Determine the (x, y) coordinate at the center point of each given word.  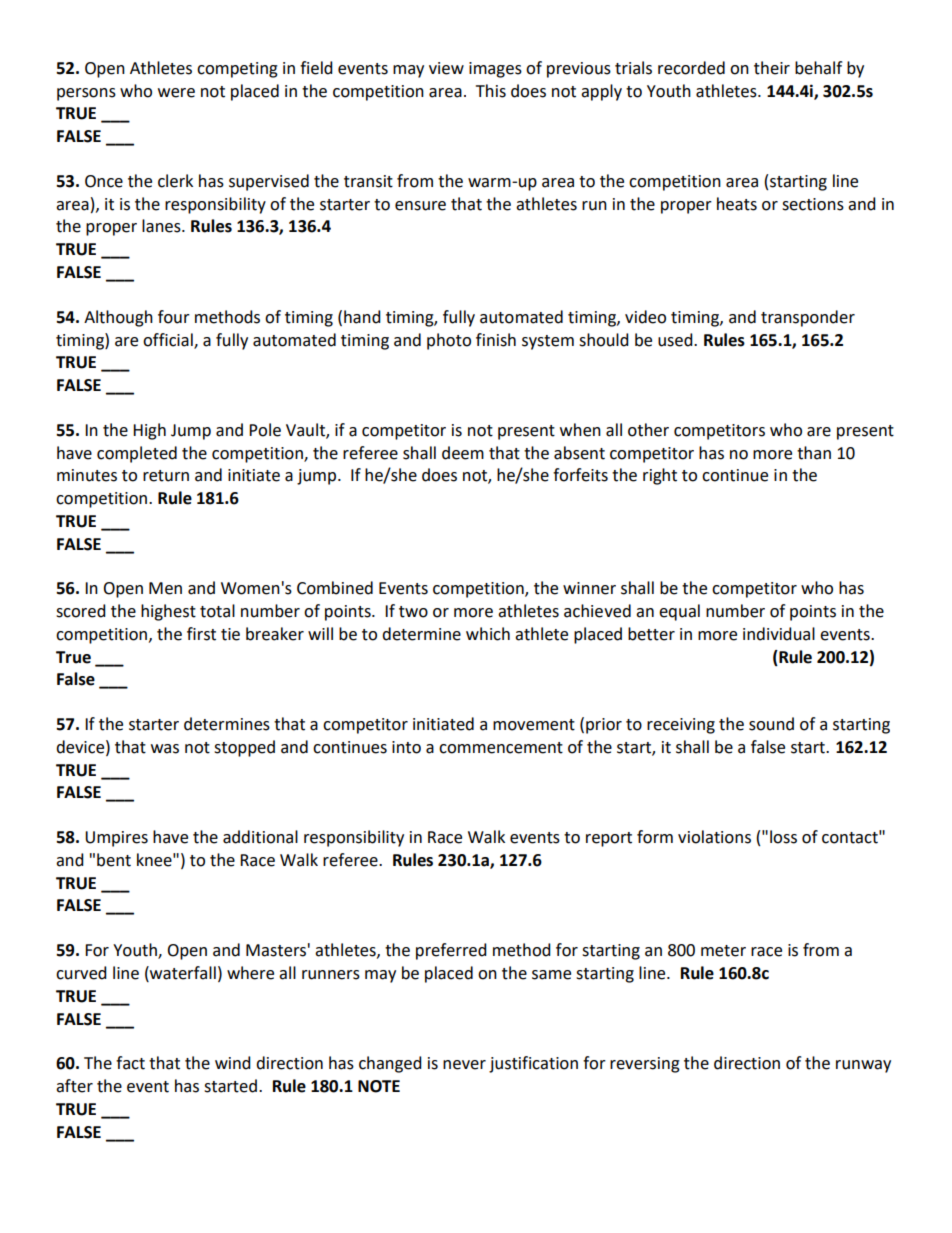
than (814, 453)
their (772, 68)
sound (771, 724)
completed (137, 454)
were (176, 93)
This (491, 91)
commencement (501, 748)
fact (130, 1063)
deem (463, 453)
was (165, 749)
